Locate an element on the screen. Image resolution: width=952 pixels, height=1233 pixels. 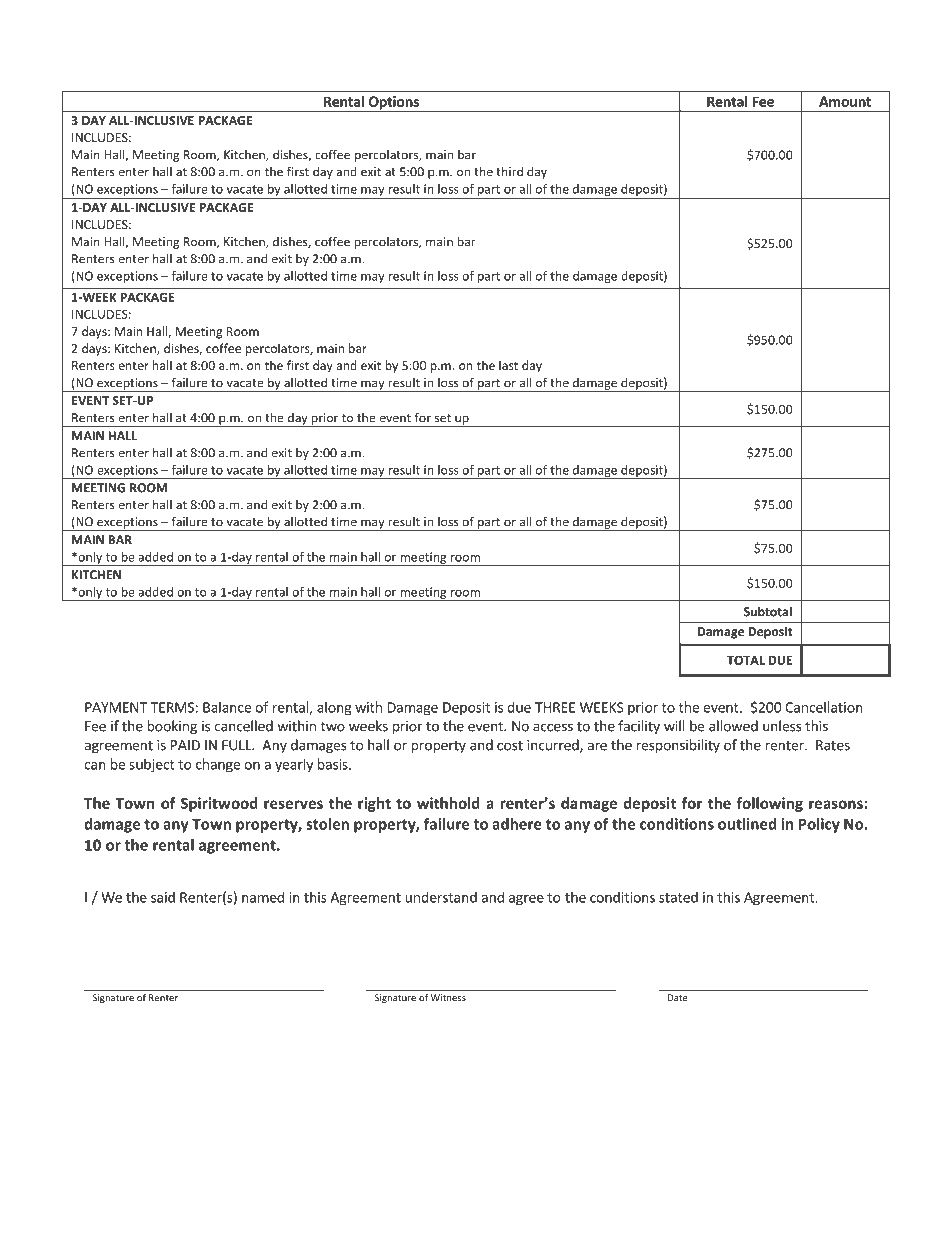
Cancellation is located at coordinates (824, 707).
